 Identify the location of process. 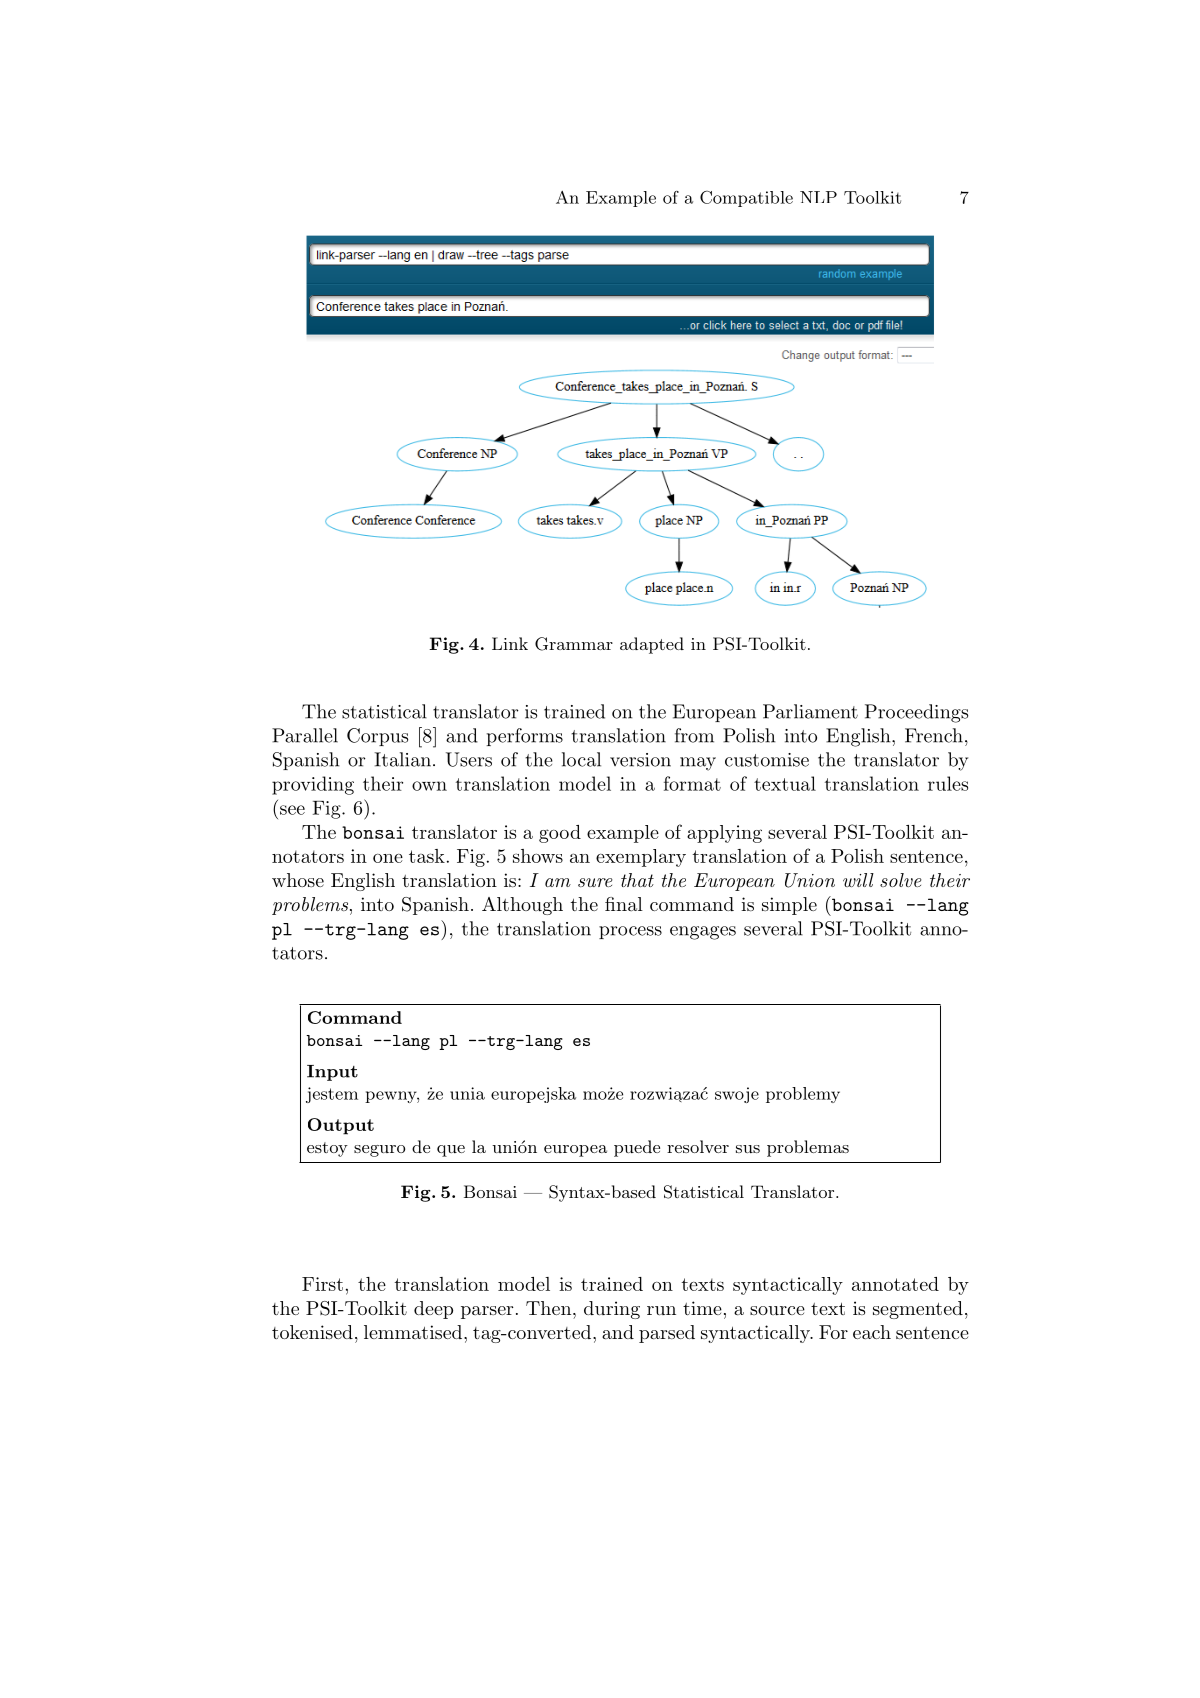
(630, 932).
